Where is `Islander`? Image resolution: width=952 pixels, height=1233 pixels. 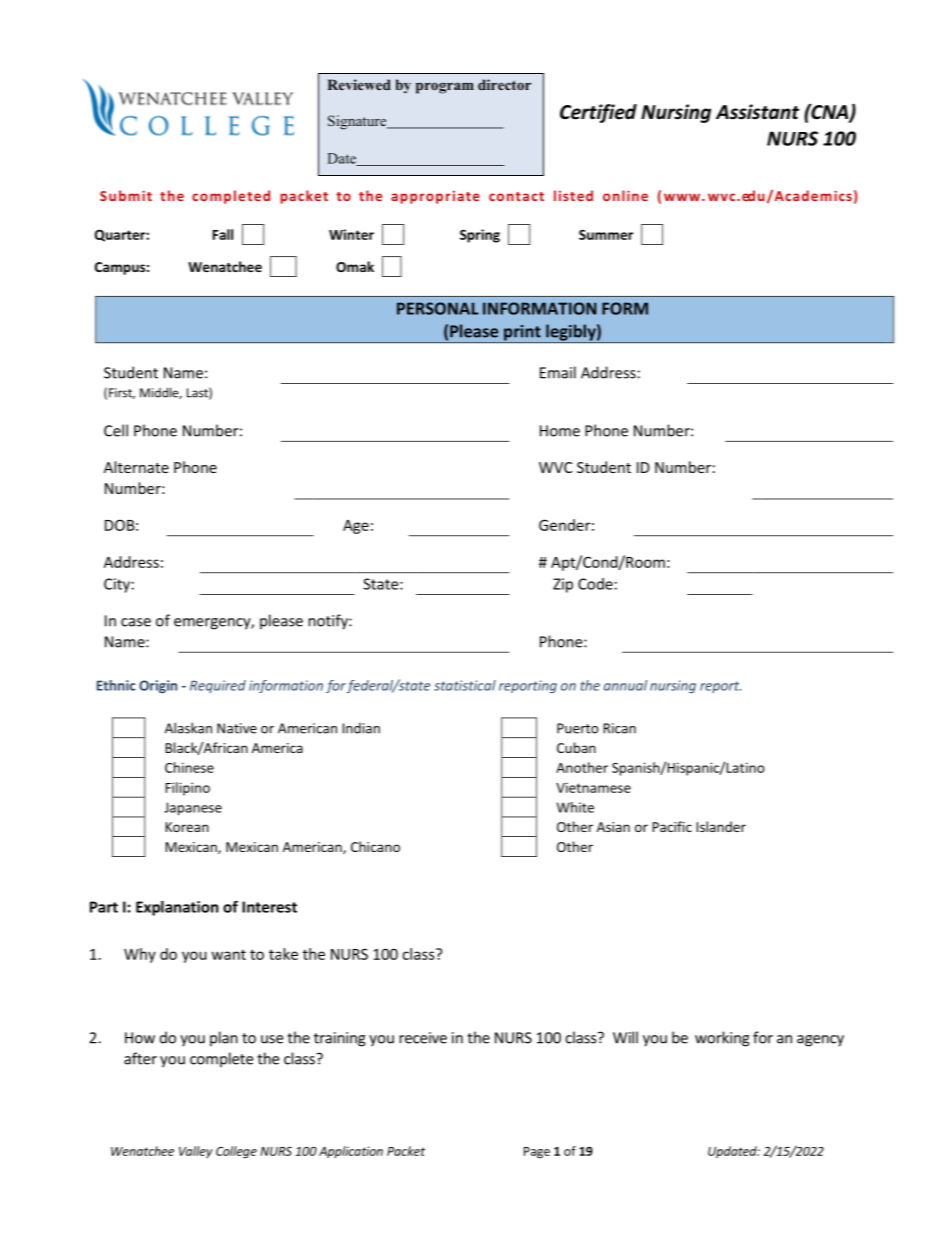 Islander is located at coordinates (721, 826).
